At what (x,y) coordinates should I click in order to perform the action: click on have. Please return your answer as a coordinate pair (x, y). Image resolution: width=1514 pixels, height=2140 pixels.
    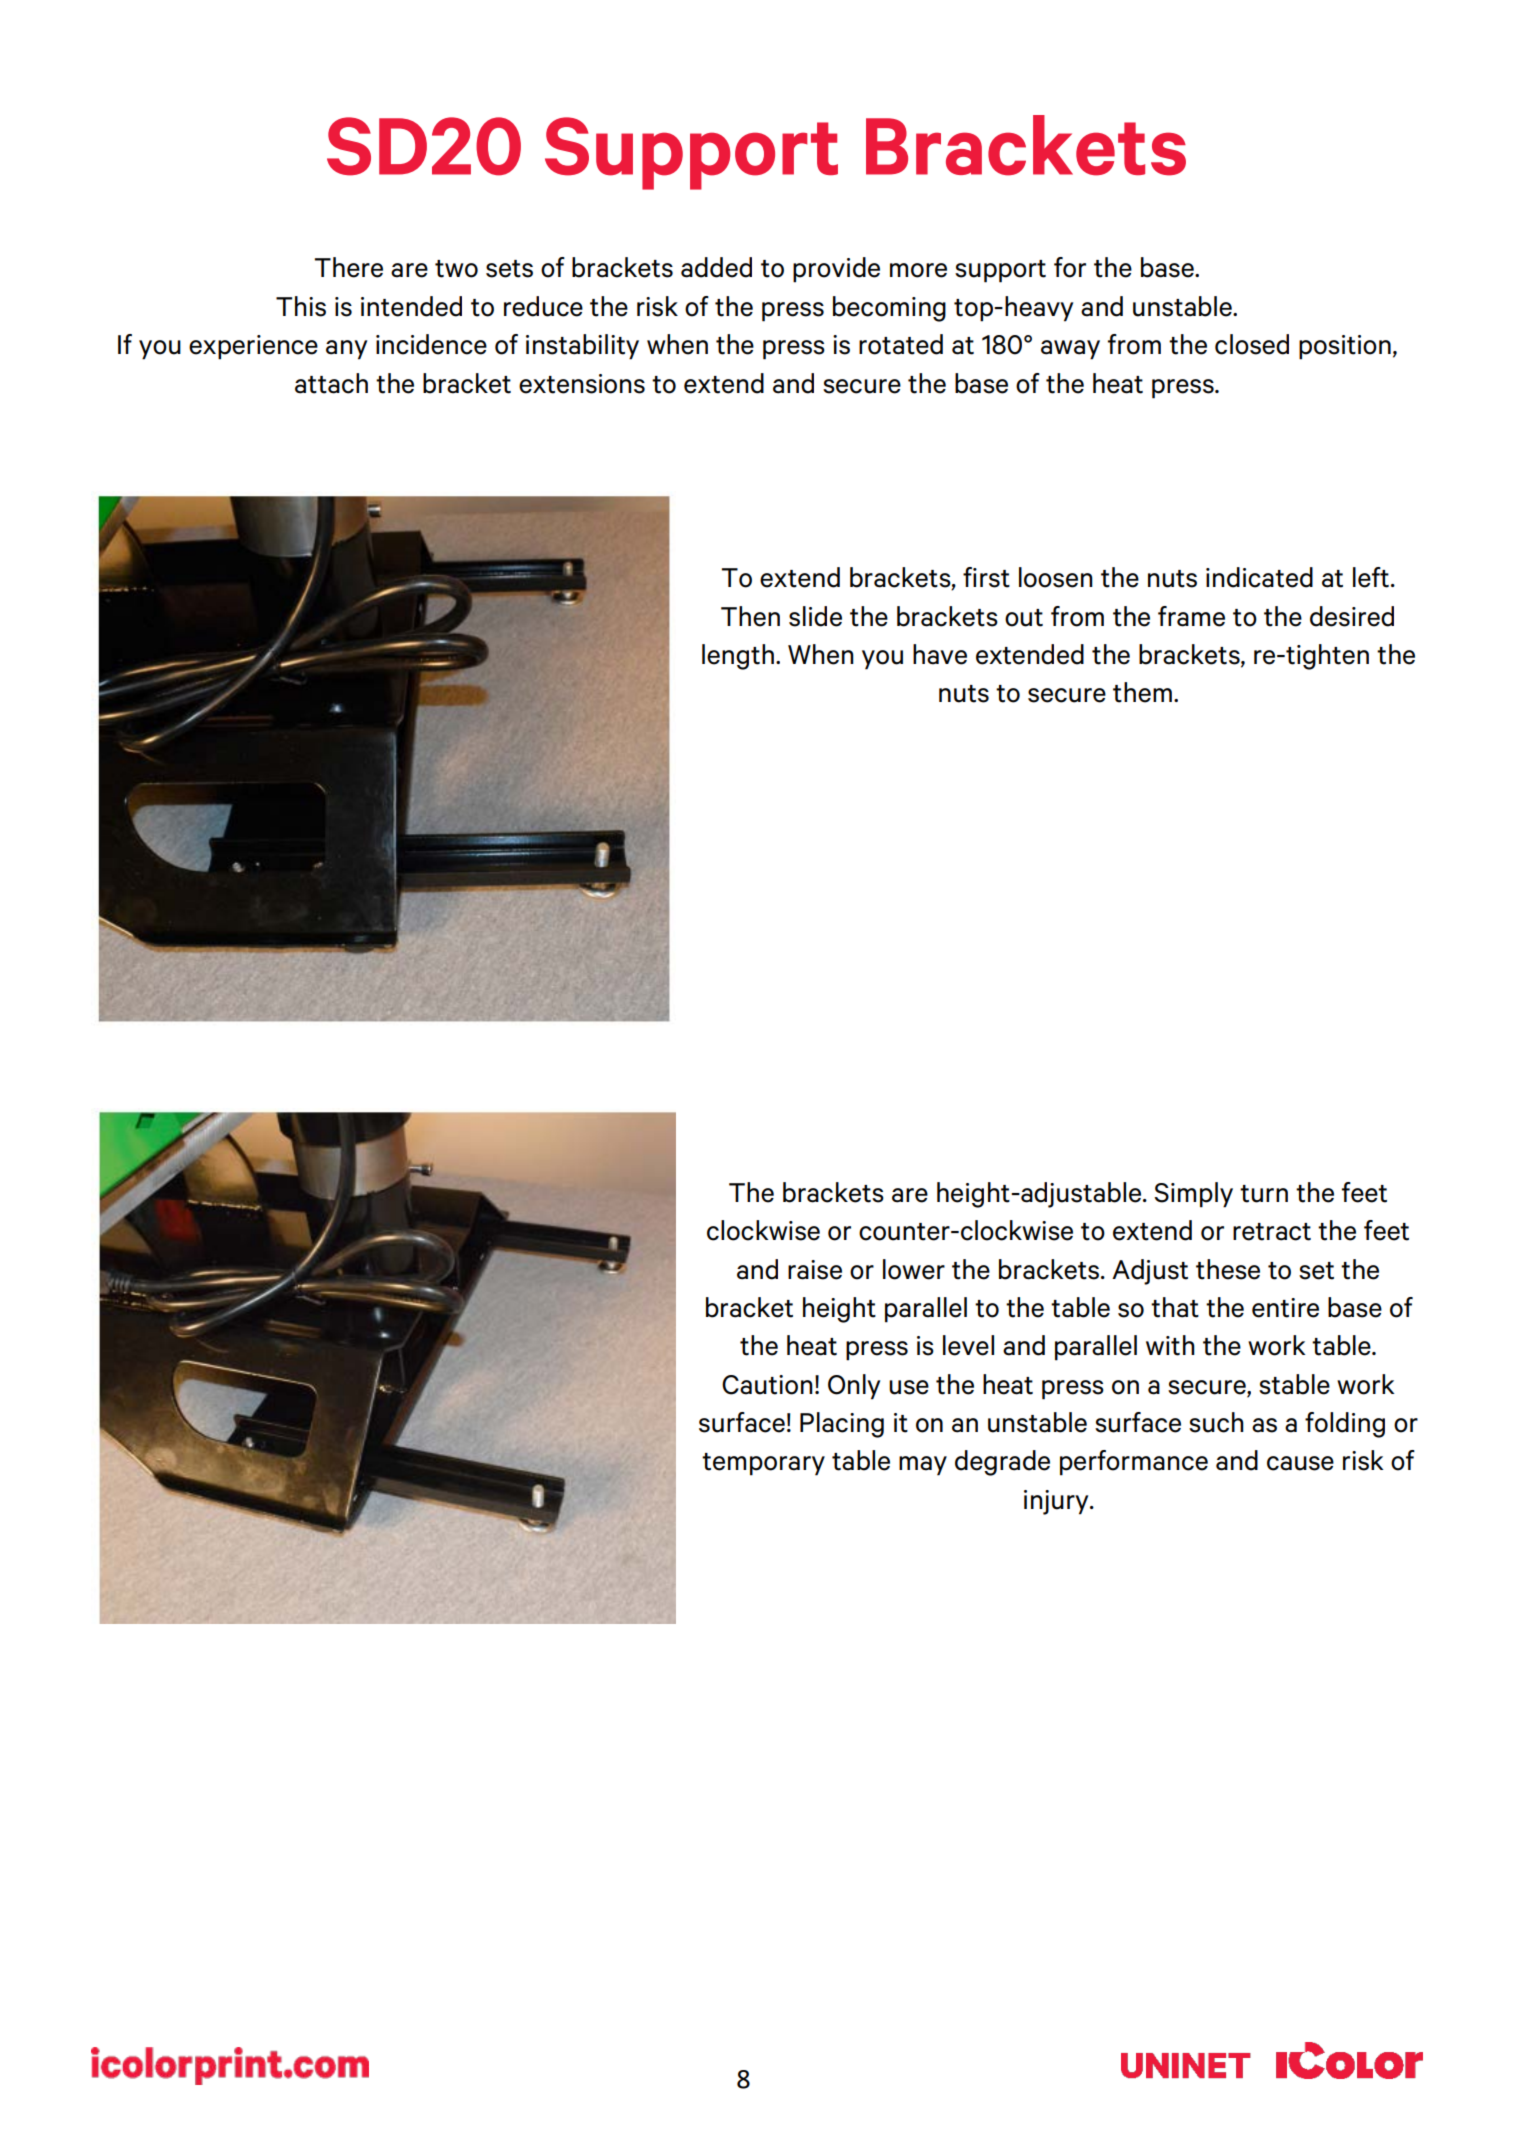
    Looking at the image, I should click on (940, 654).
